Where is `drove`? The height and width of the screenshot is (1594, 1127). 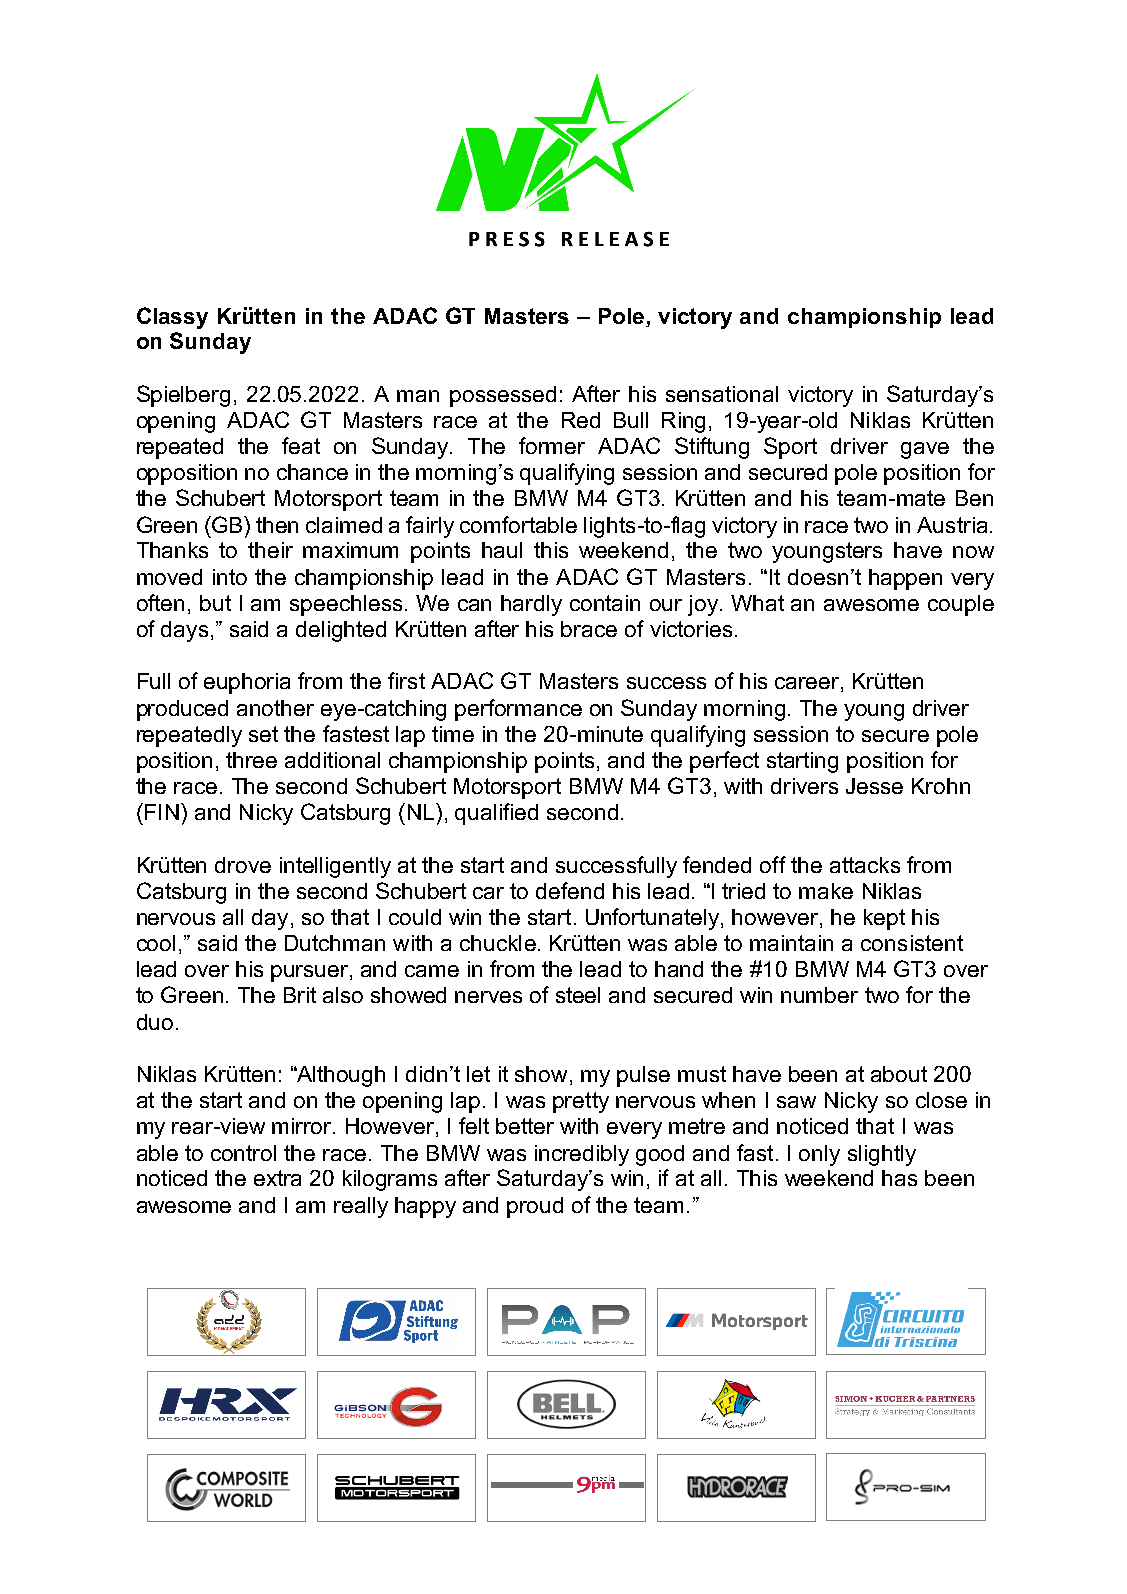 drove is located at coordinates (243, 865).
